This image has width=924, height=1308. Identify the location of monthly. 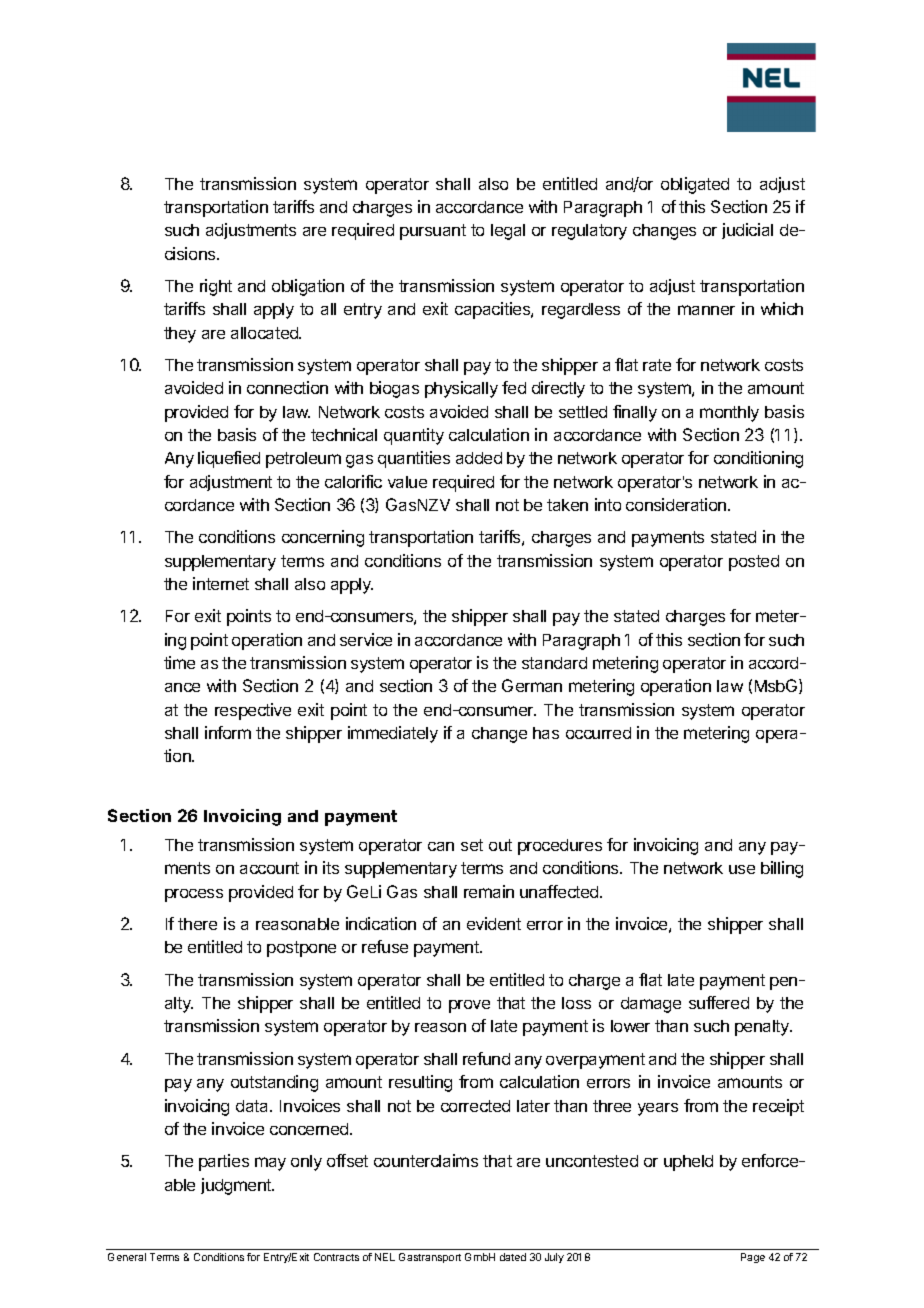
(729, 414).
